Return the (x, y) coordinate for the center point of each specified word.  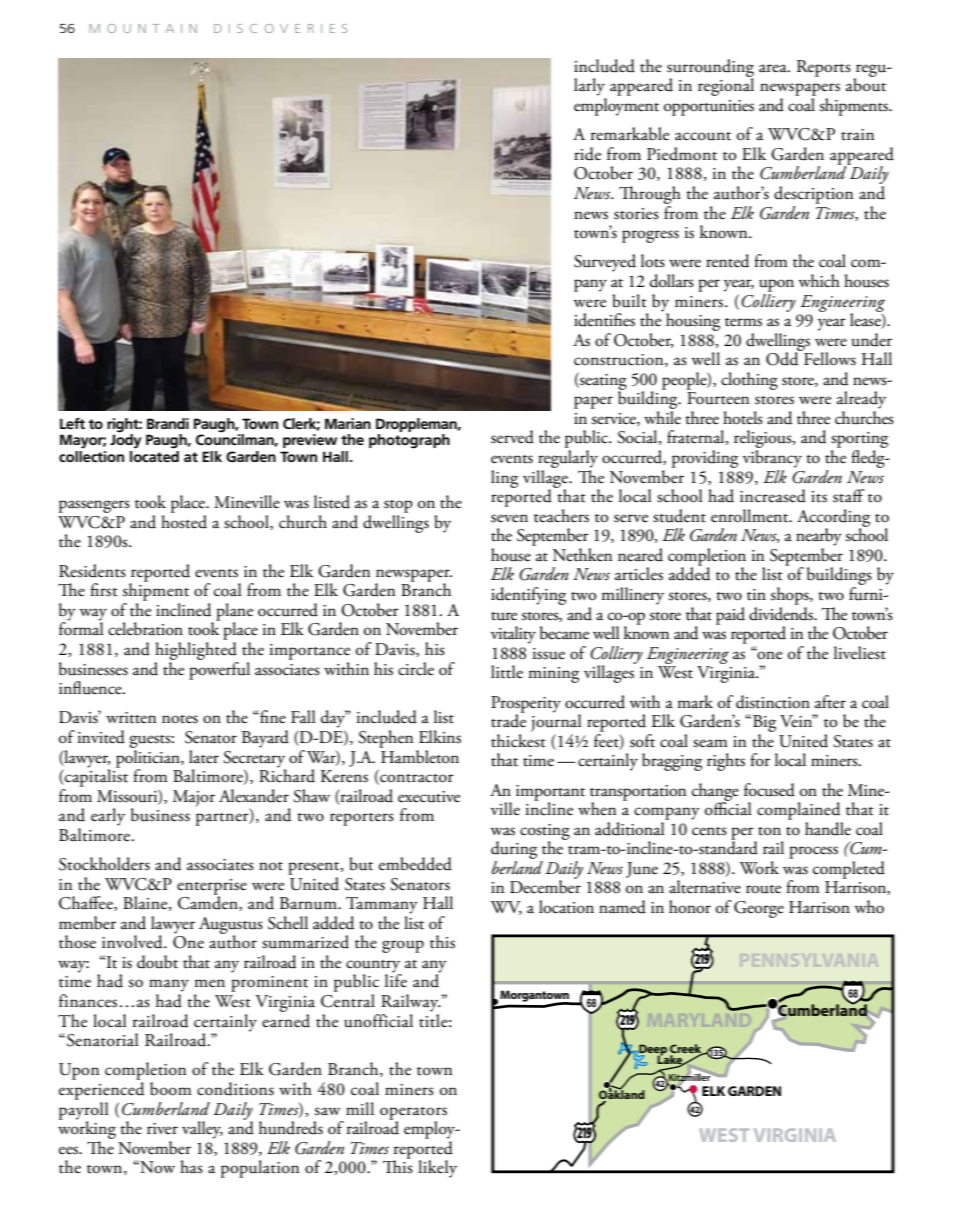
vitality (513, 635)
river (162, 1129)
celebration (145, 629)
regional (726, 86)
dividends (782, 612)
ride (587, 154)
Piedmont (682, 154)
